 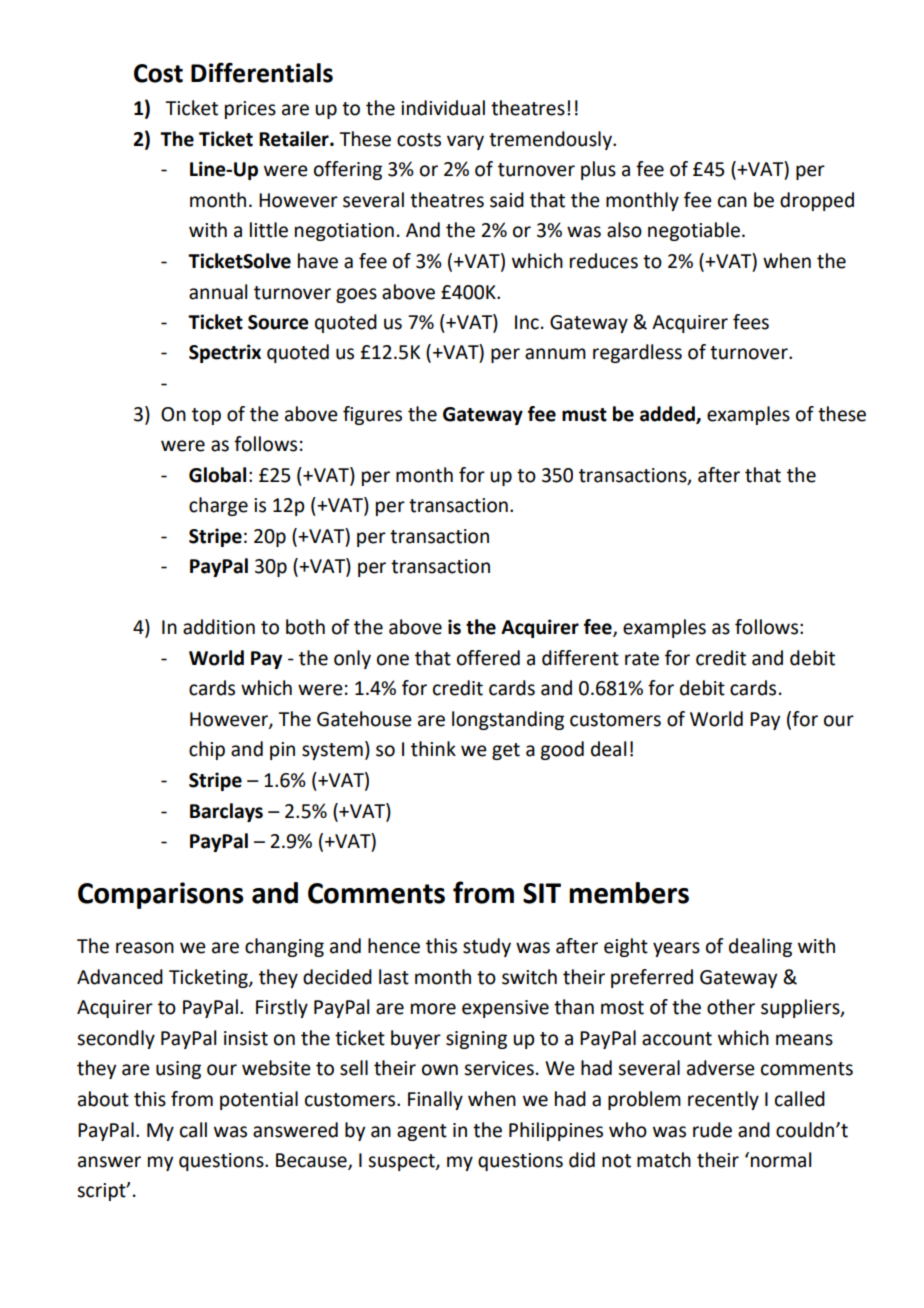 I want to click on can, so click(x=732, y=202).
